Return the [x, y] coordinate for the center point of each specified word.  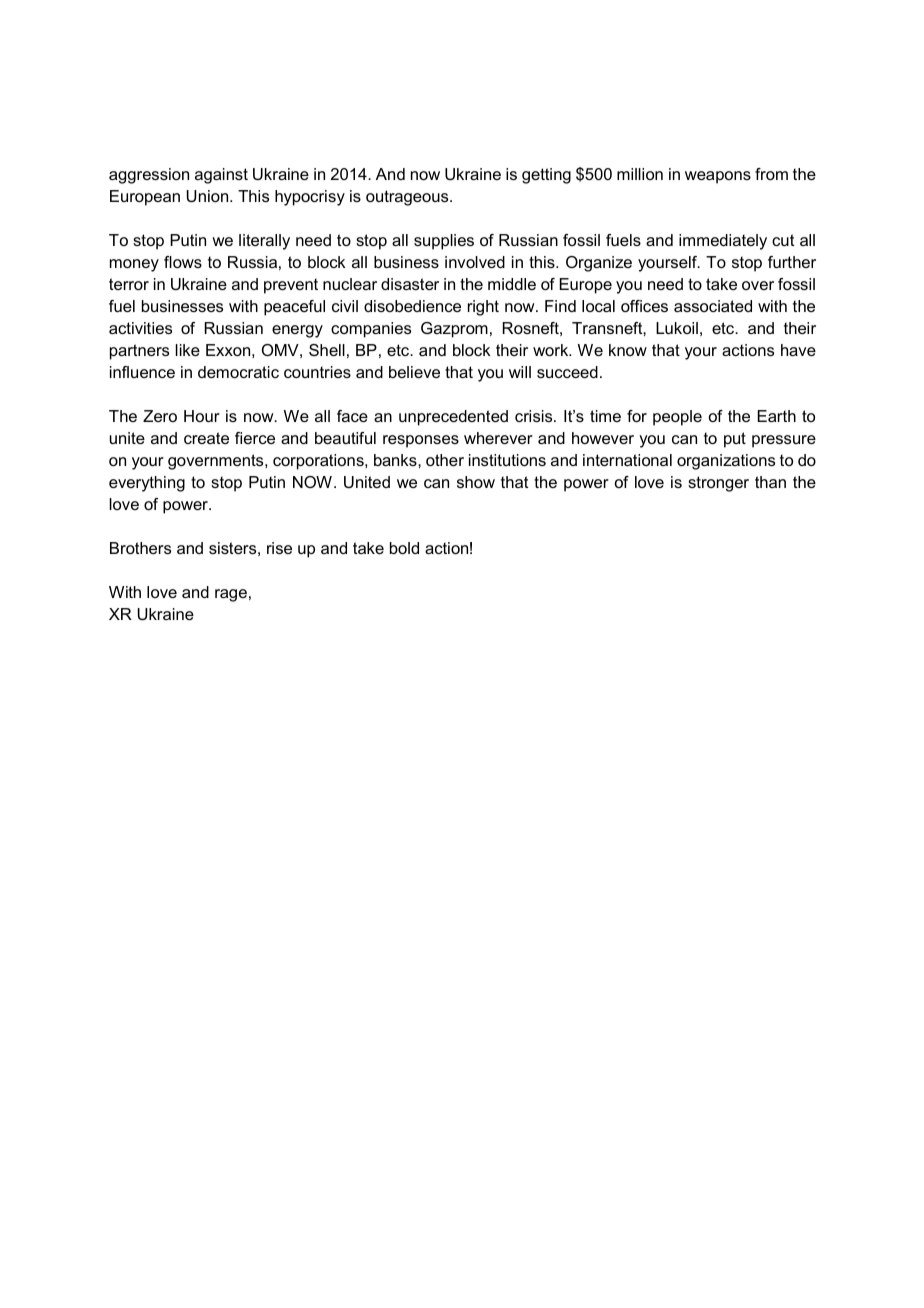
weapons [718, 177]
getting [546, 176]
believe [414, 372]
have [798, 350]
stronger [718, 484]
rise [279, 548]
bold [404, 548]
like [188, 350]
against [221, 176]
